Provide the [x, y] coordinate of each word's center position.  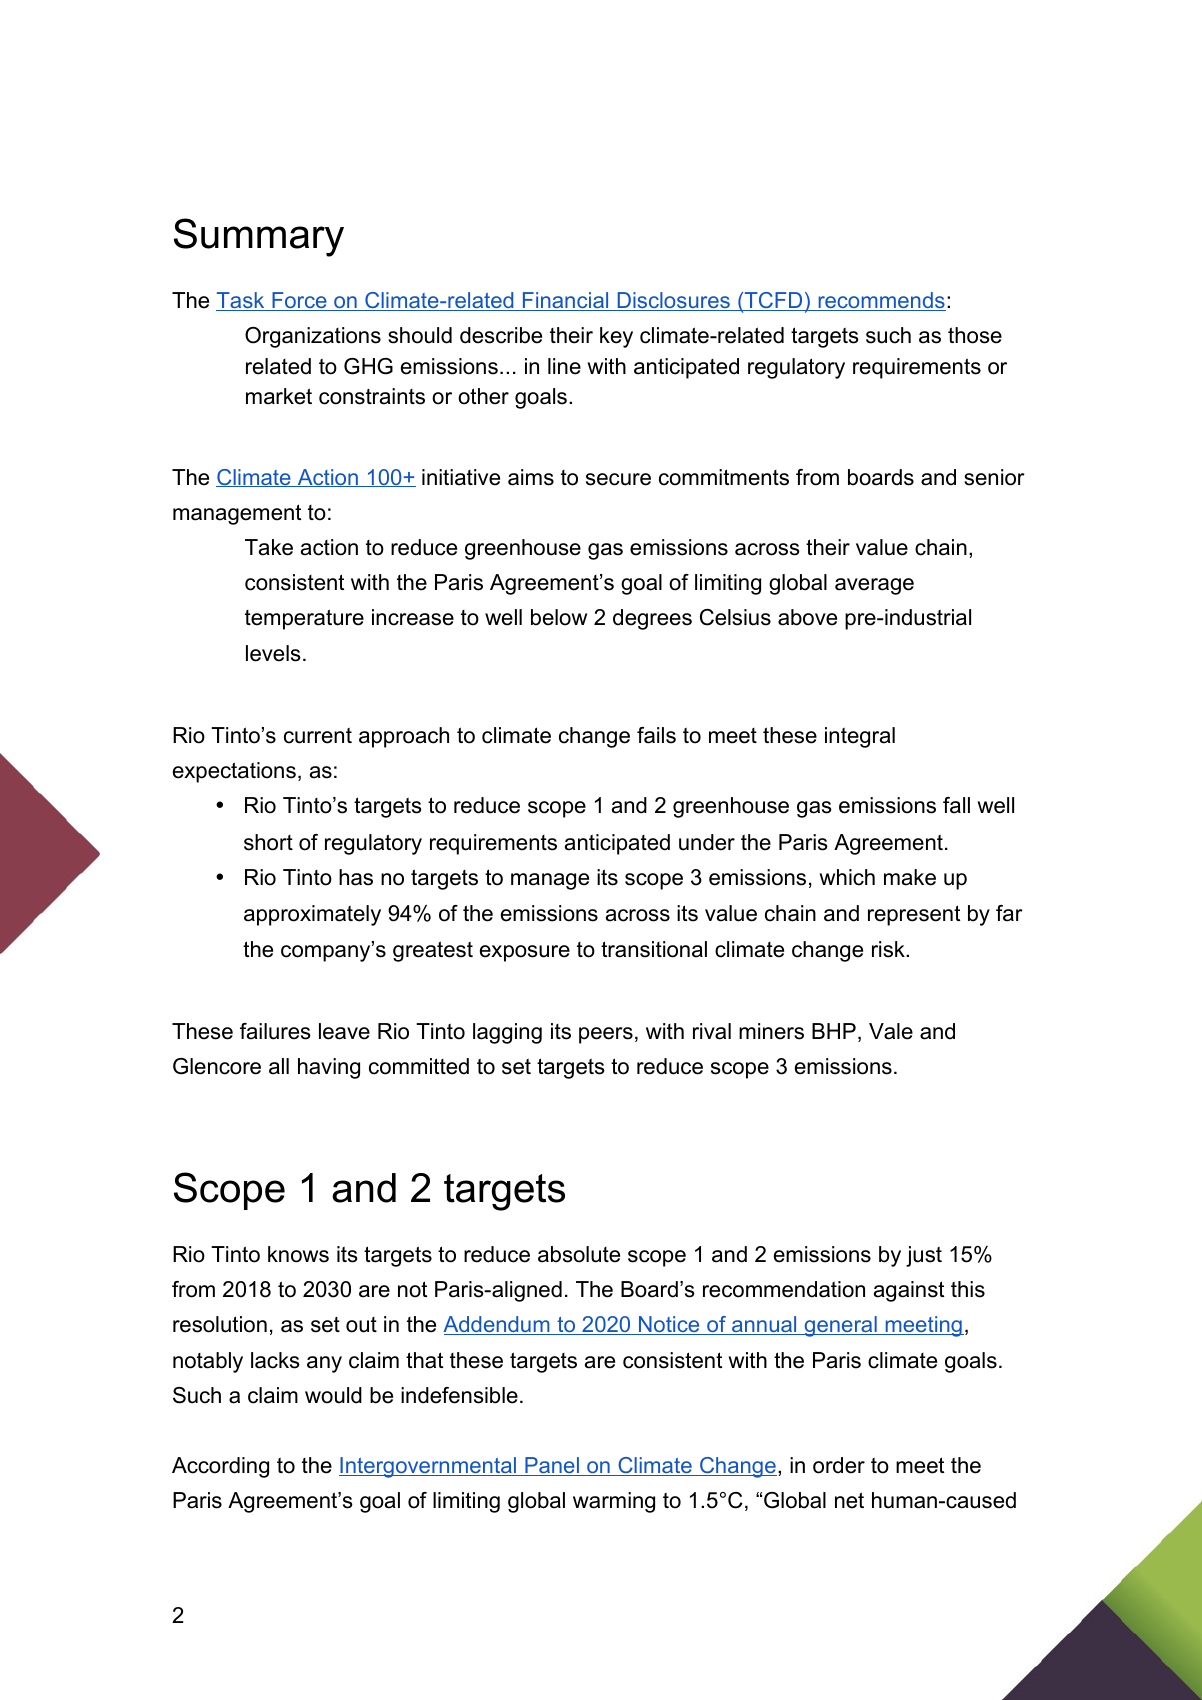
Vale [891, 1031]
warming [614, 1502]
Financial [566, 301]
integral [860, 737]
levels [273, 653]
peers [606, 1035]
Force [299, 301]
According [220, 1467]
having [329, 1068]
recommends [881, 301]
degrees [652, 619]
